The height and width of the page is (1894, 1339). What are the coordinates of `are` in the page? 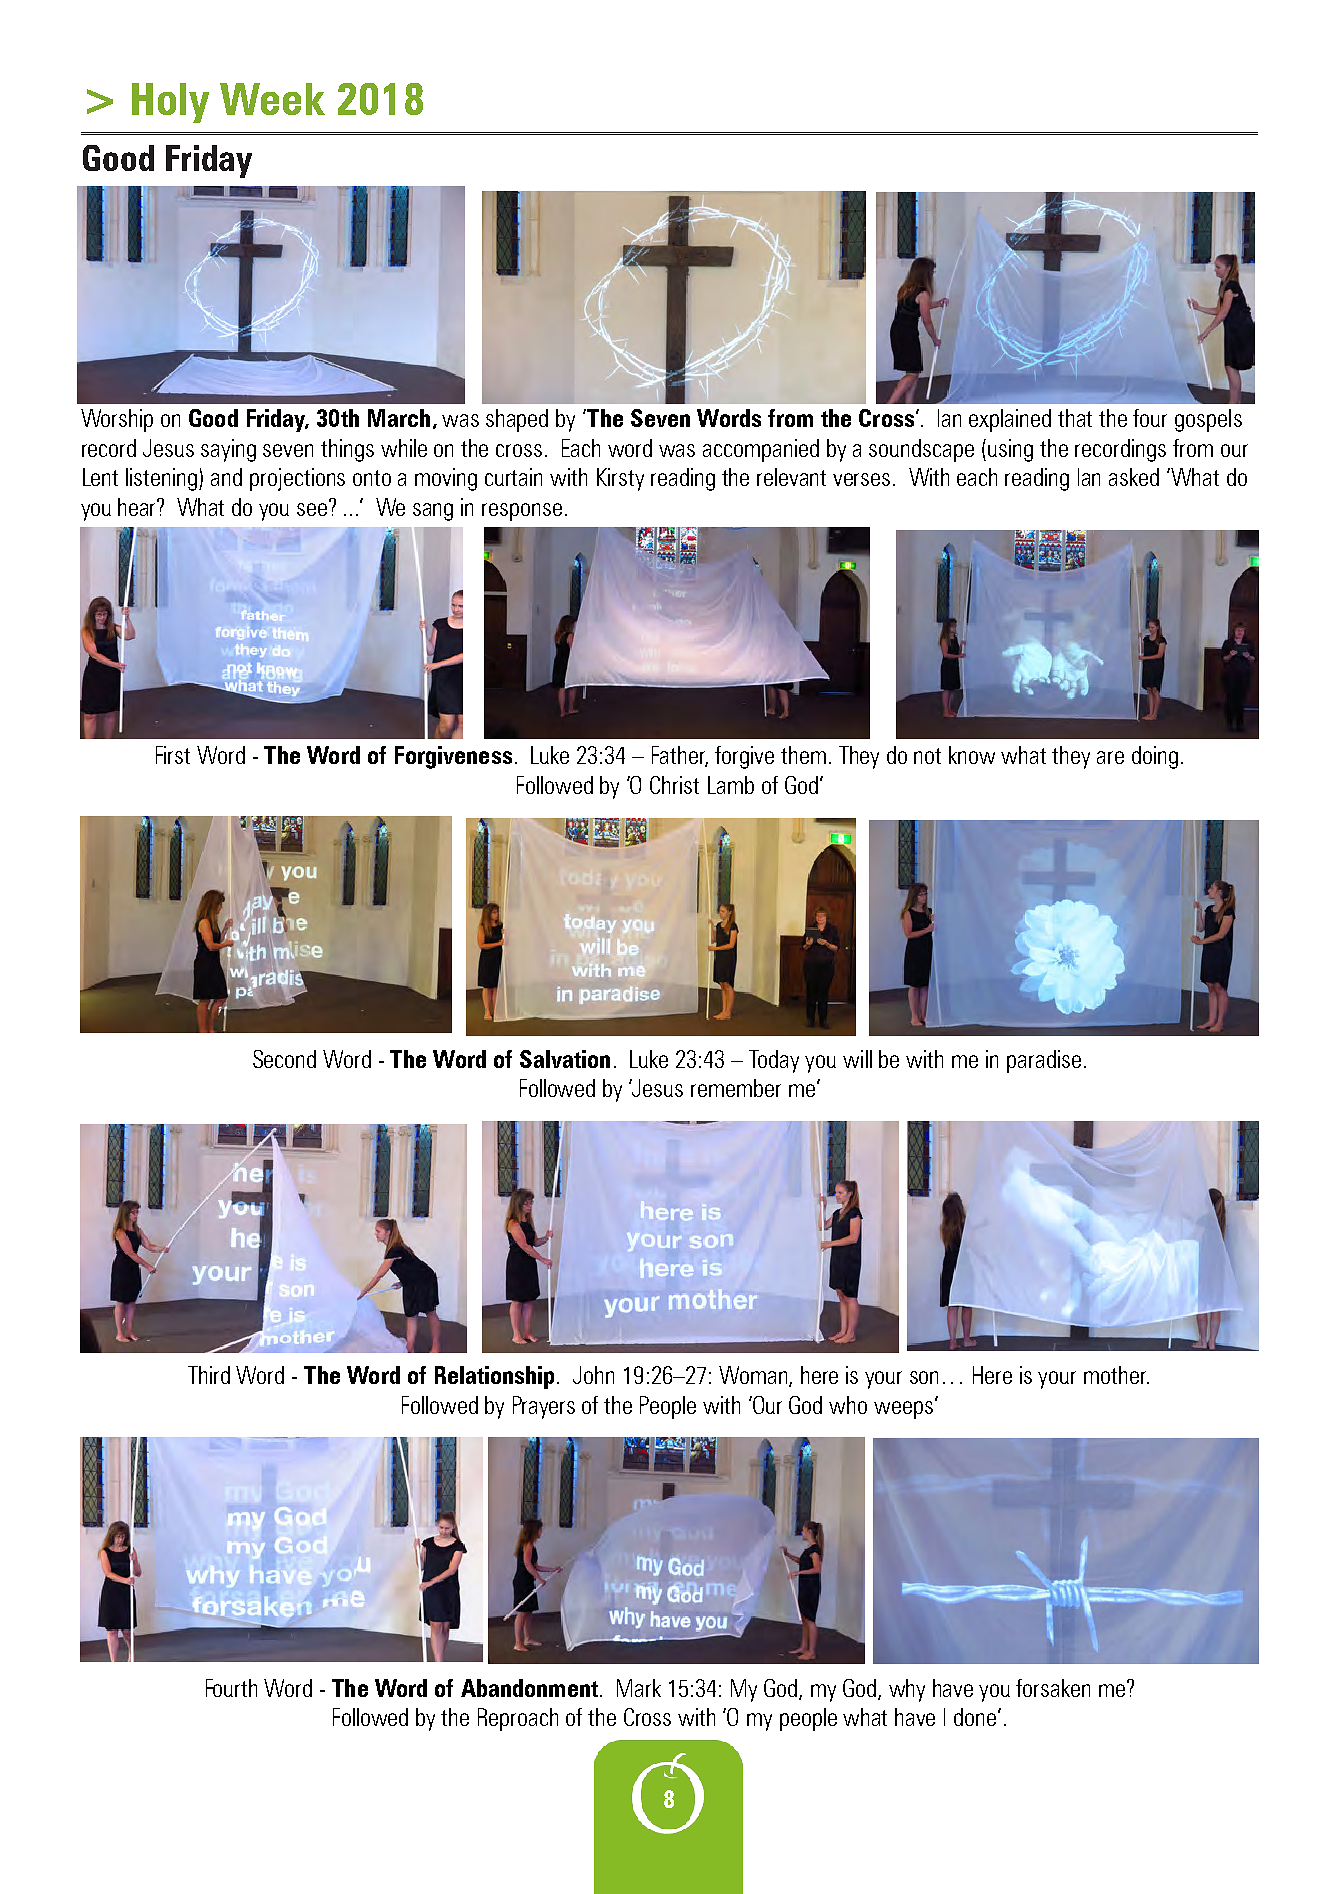 It's located at (1110, 757).
